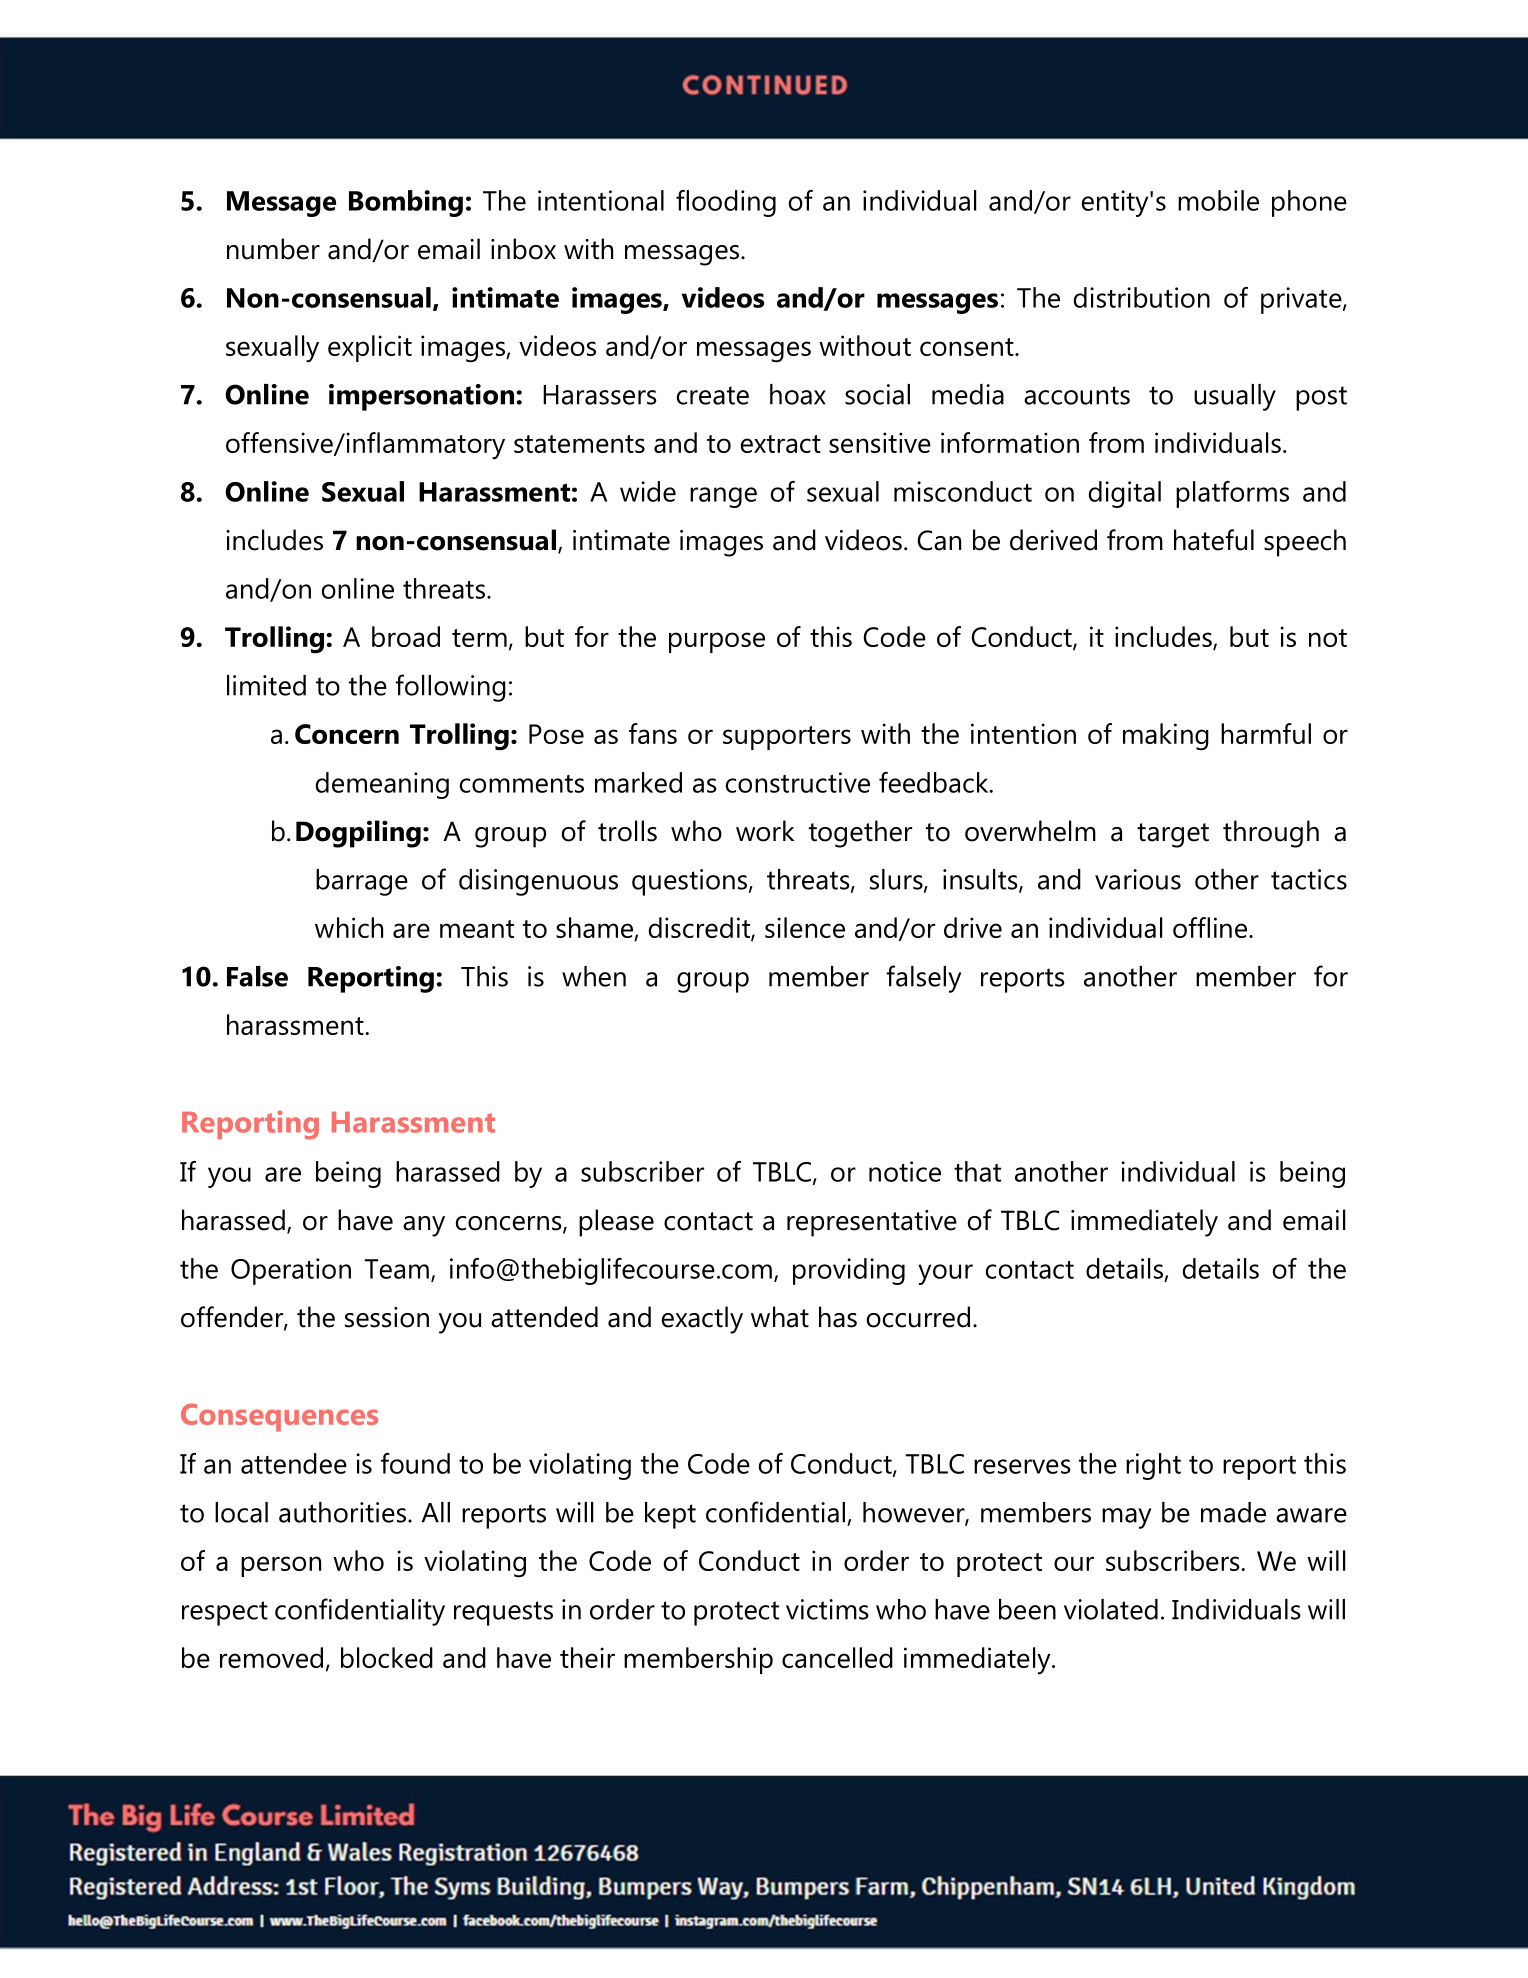 Image resolution: width=1528 pixels, height=1978 pixels. Describe the element at coordinates (787, 738) in the screenshot. I see `supporters` at that location.
